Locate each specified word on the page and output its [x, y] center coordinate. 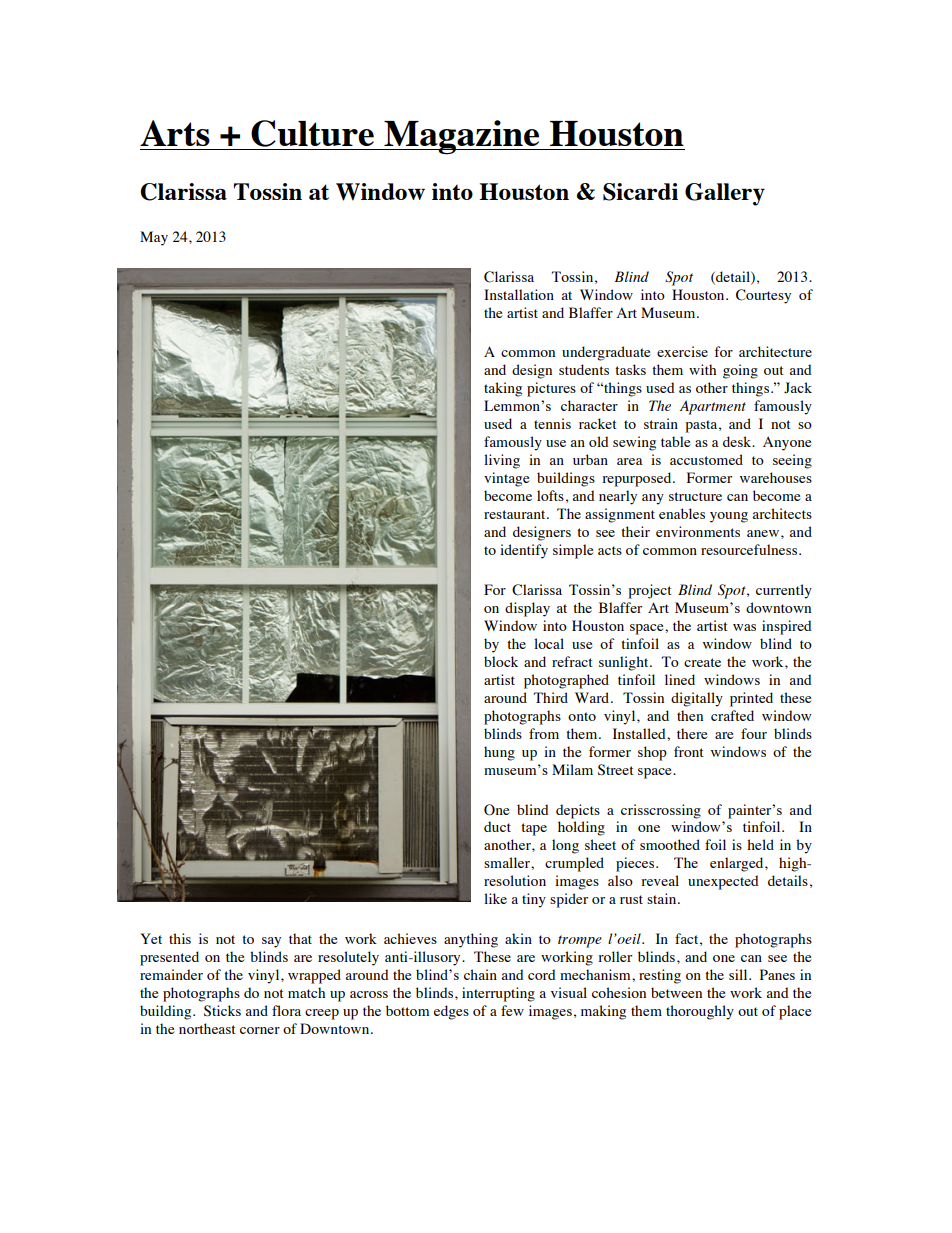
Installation [519, 294]
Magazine [462, 137]
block [501, 661]
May [154, 238]
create [702, 662]
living [502, 461]
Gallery [725, 194]
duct [497, 826]
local [549, 643]
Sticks [222, 1011]
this [180, 938]
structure [695, 496]
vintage [506, 479]
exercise [682, 351]
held [760, 844]
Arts [175, 133]
